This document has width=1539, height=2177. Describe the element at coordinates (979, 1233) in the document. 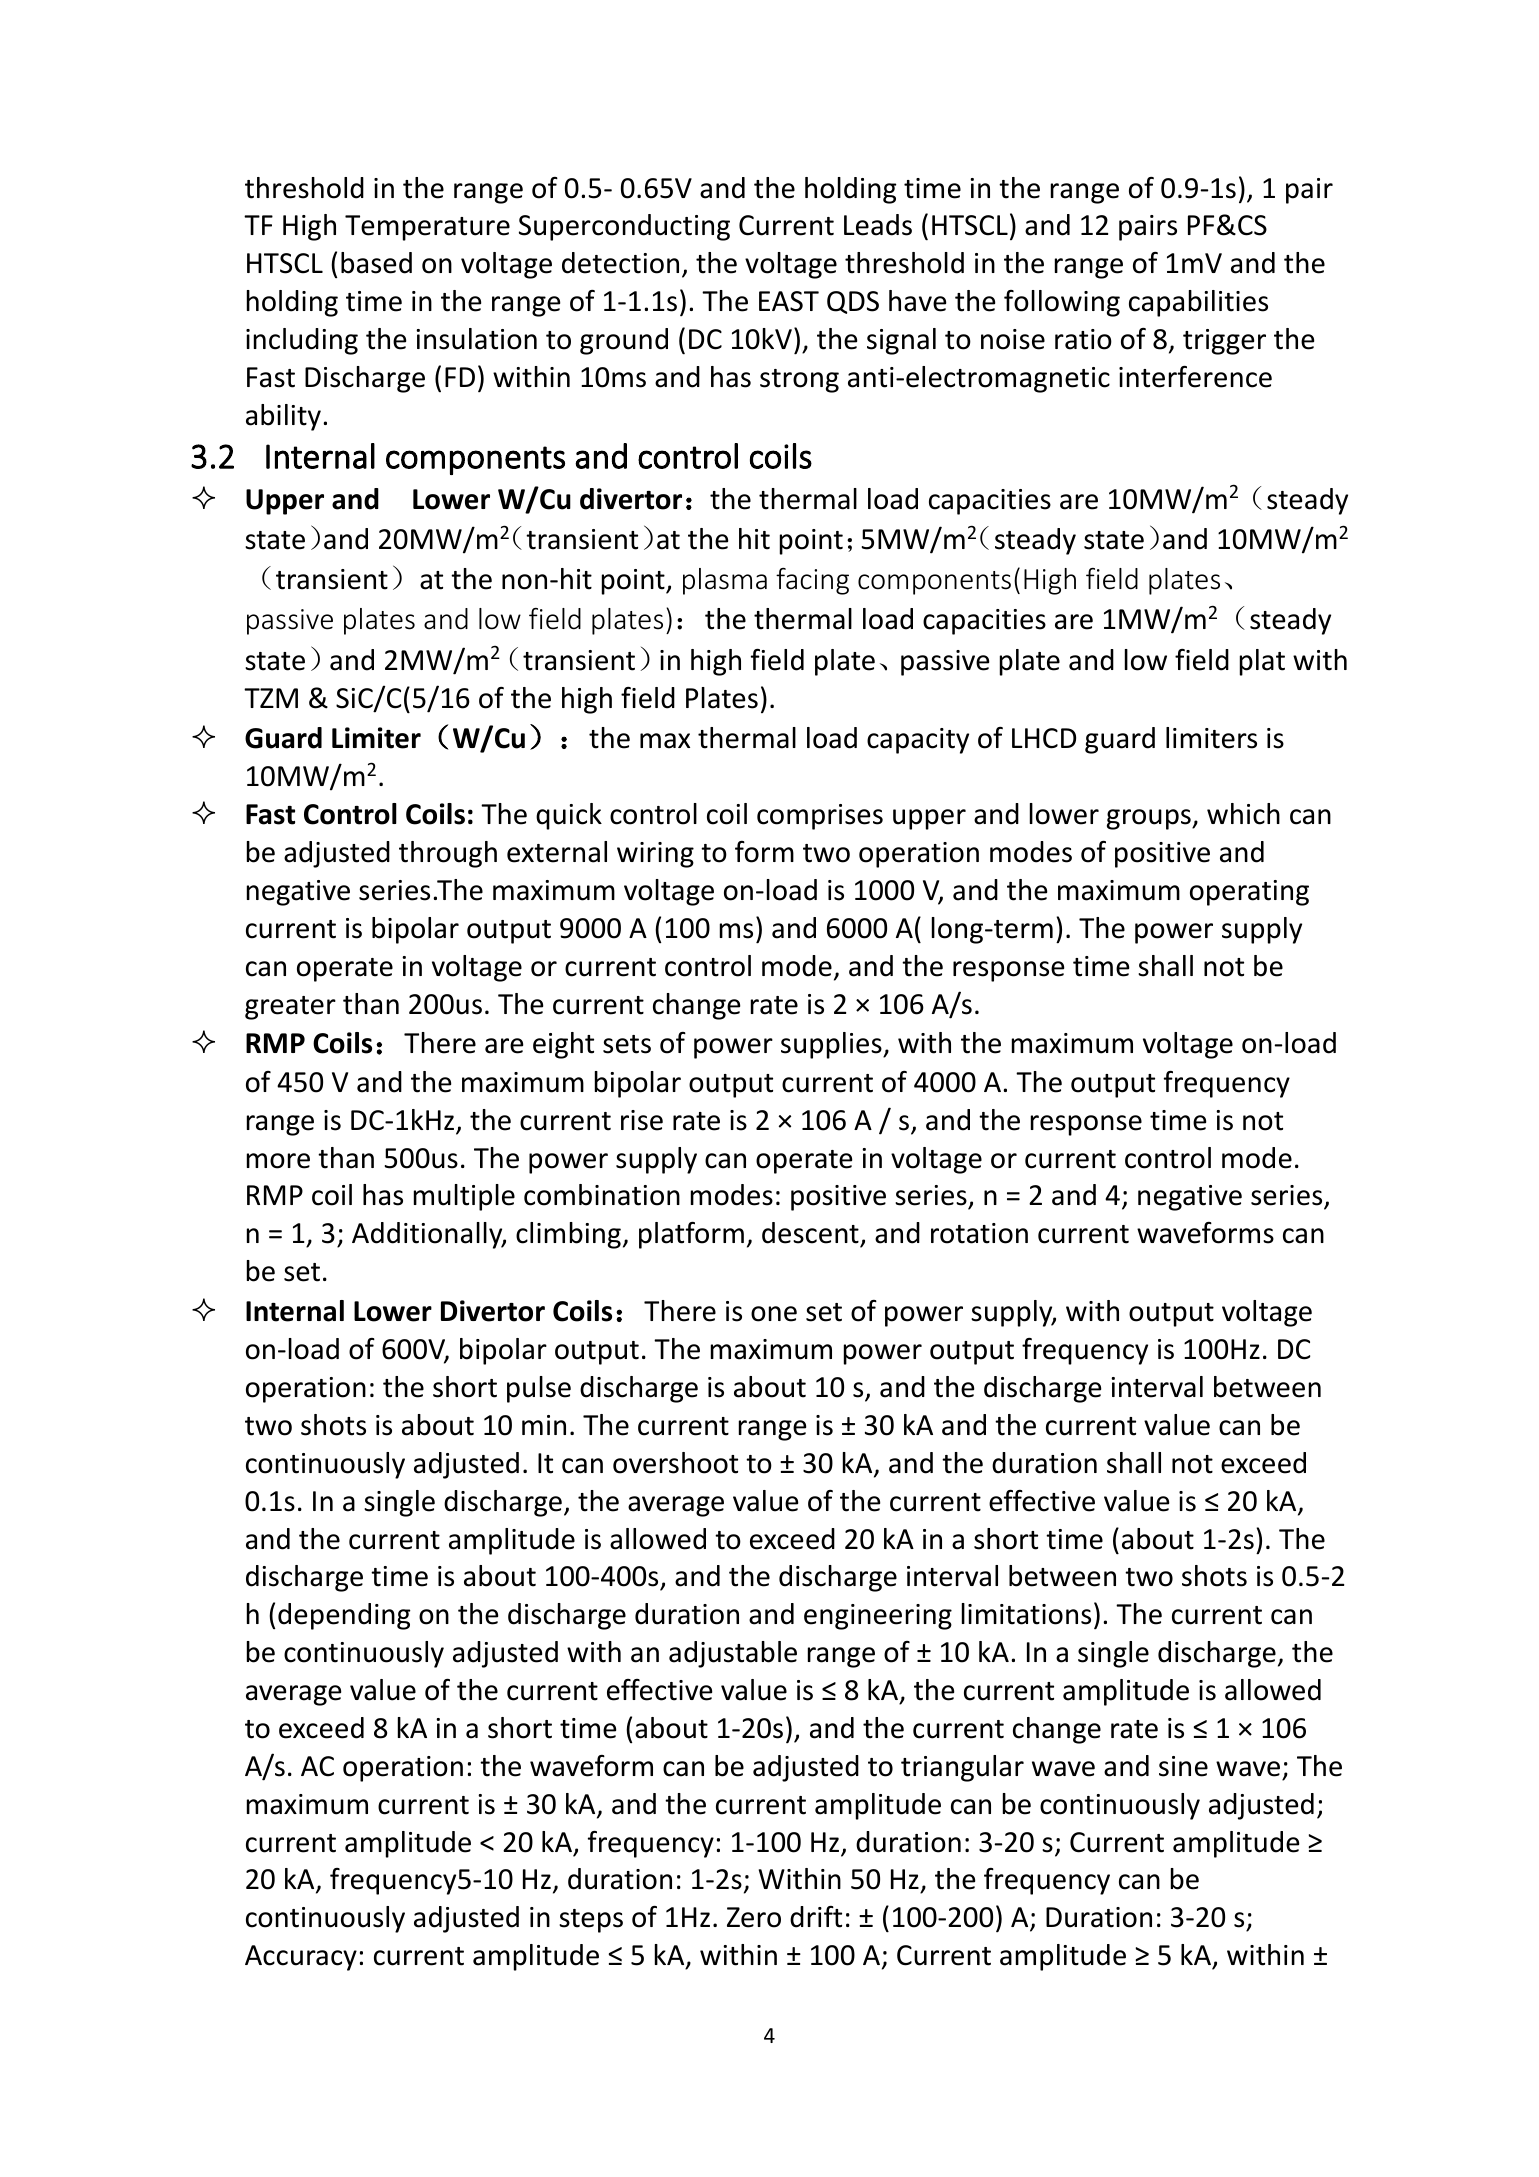

I see `rotation` at that location.
